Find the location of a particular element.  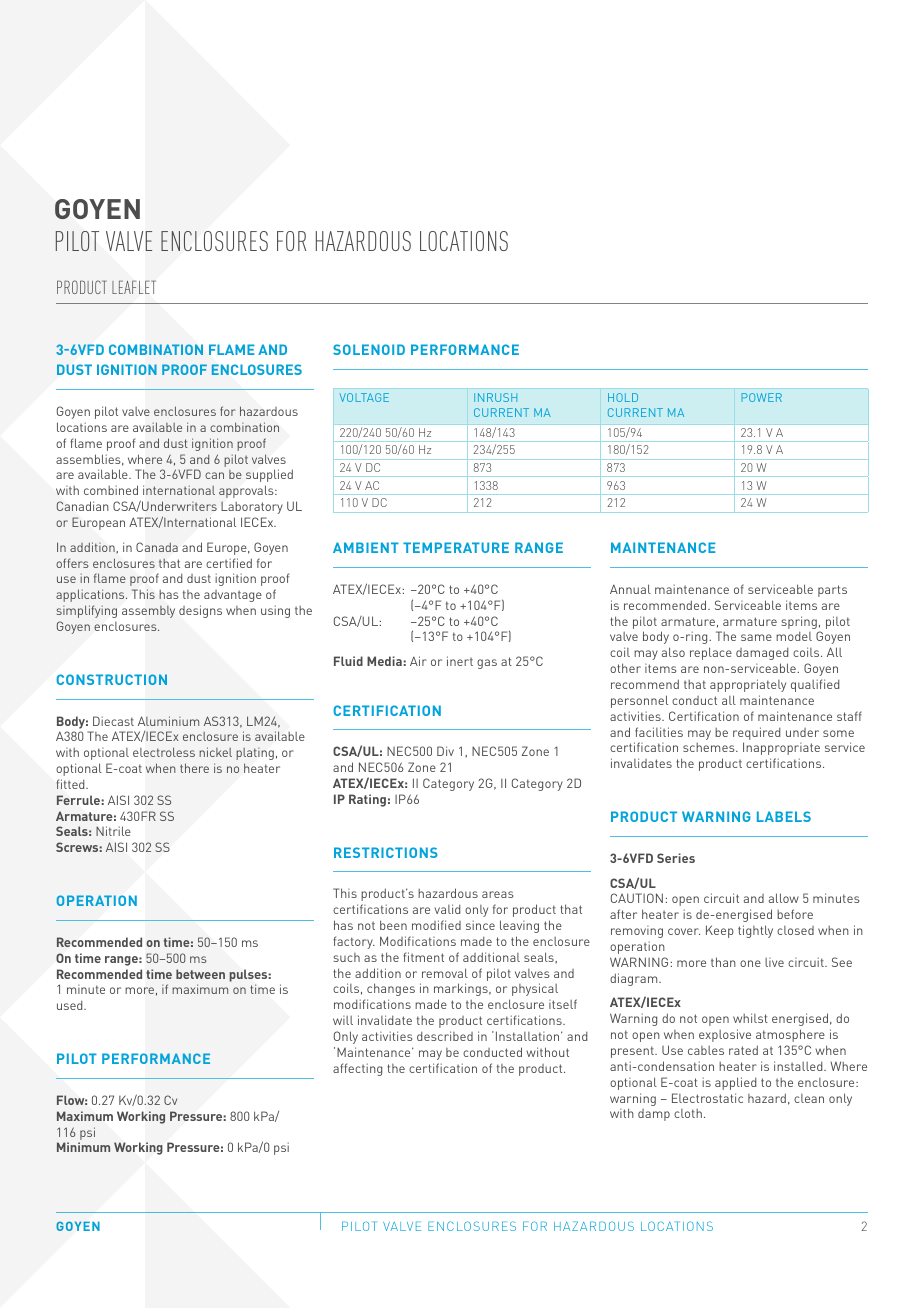

Inappropriate is located at coordinates (781, 748).
